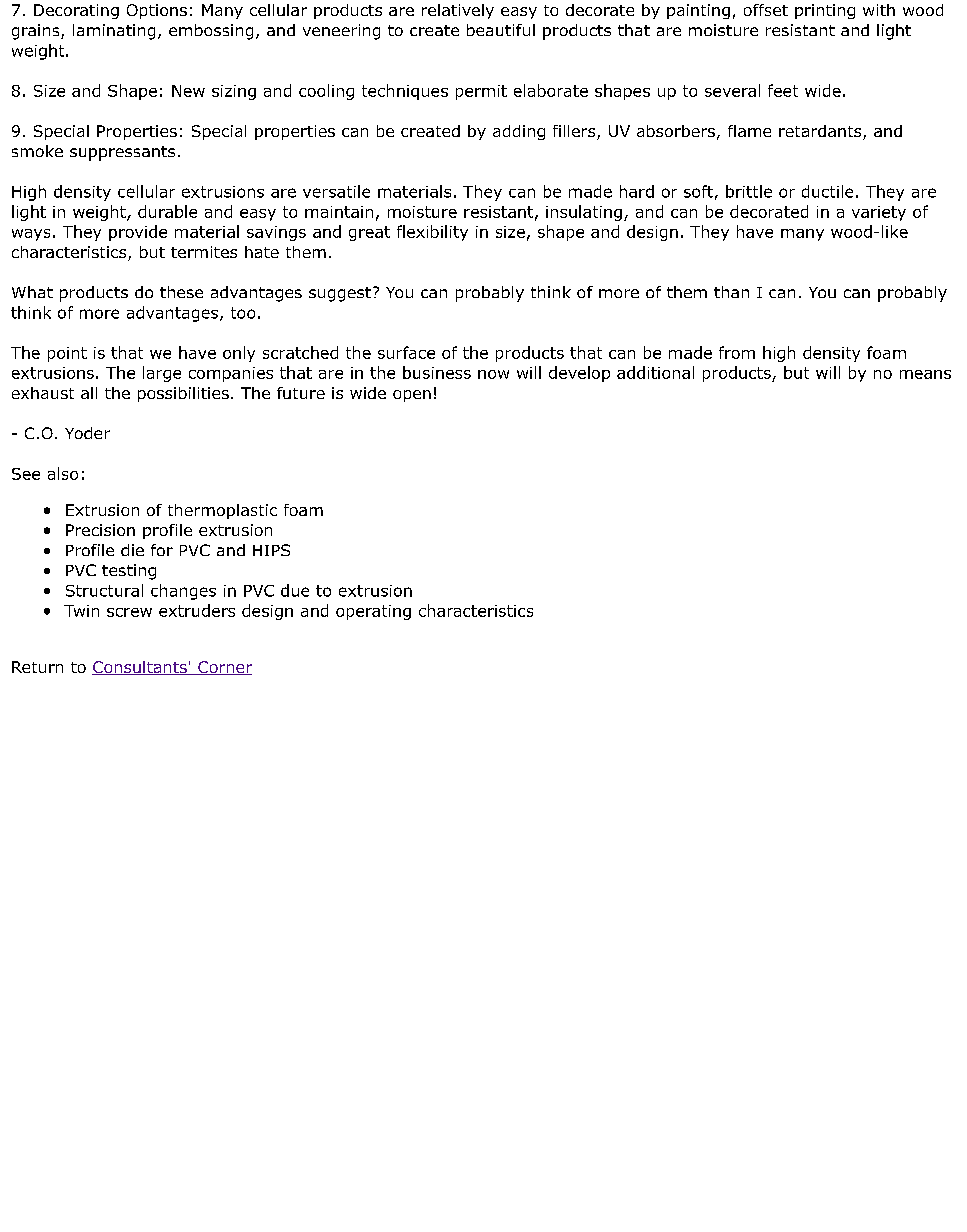 The width and height of the screenshot is (967, 1232). I want to click on printing, so click(825, 11).
